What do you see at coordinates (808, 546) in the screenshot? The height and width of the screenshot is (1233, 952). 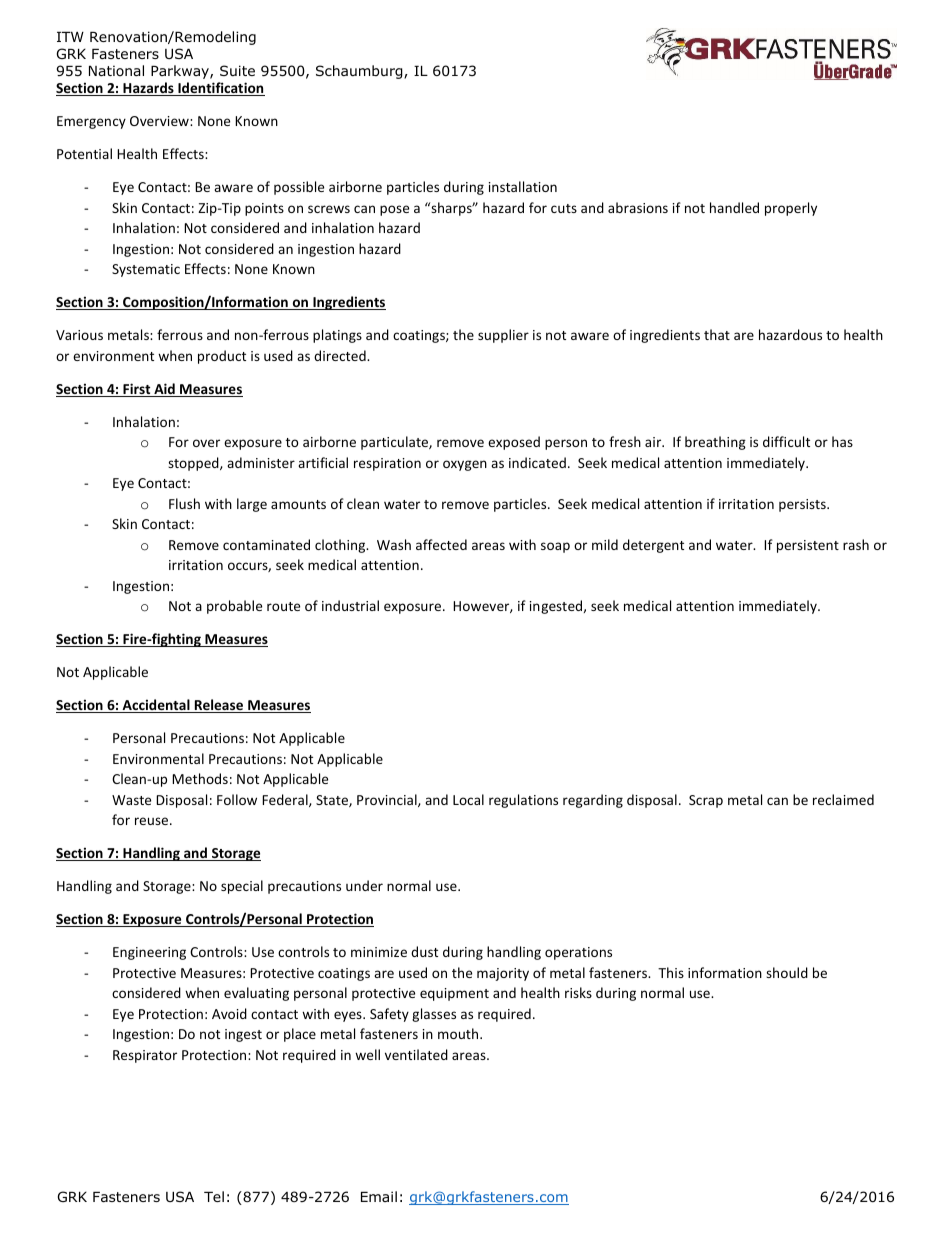 I see `persistent` at bounding box center [808, 546].
